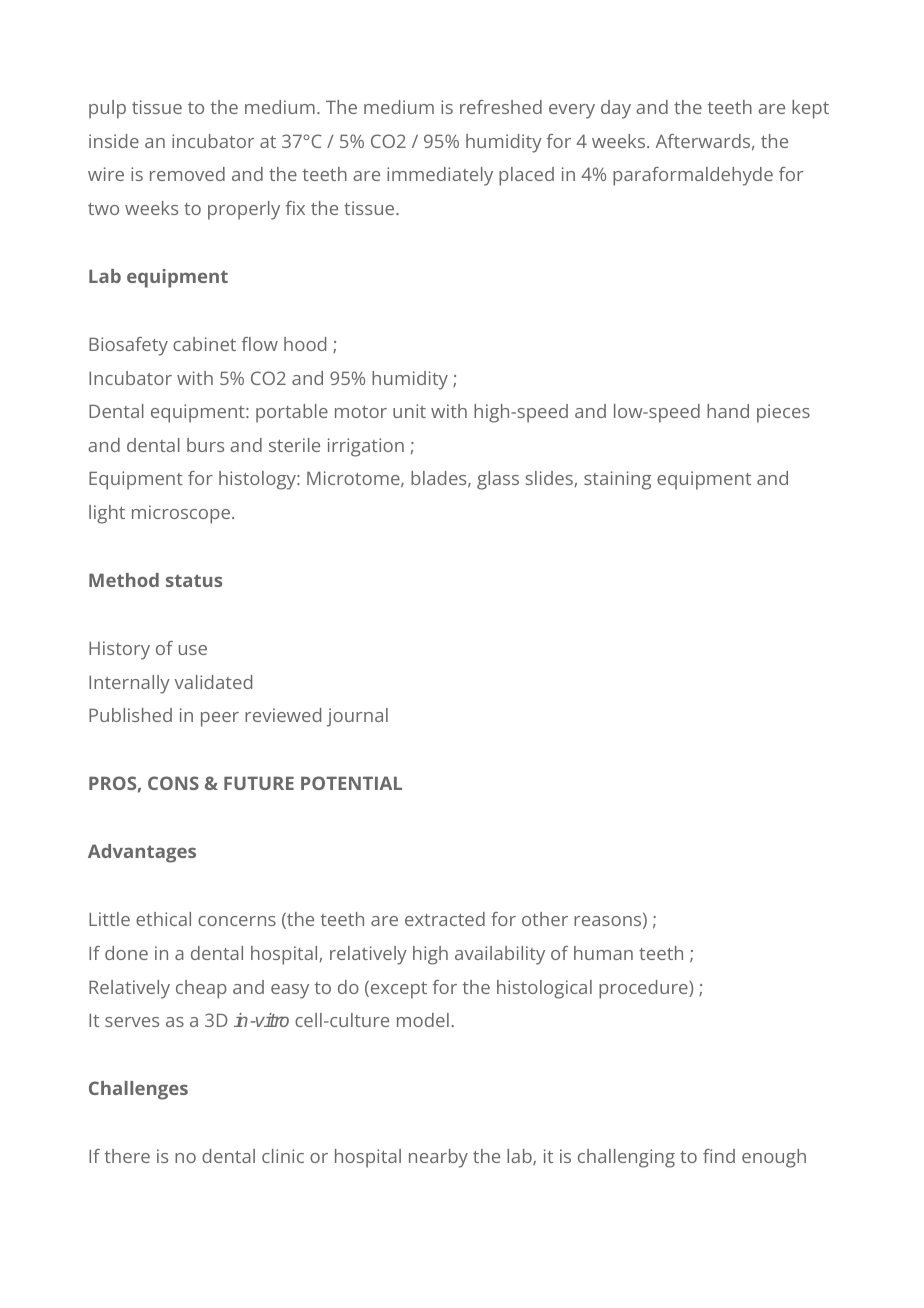 The height and width of the page is (1308, 924). I want to click on other, so click(545, 919).
